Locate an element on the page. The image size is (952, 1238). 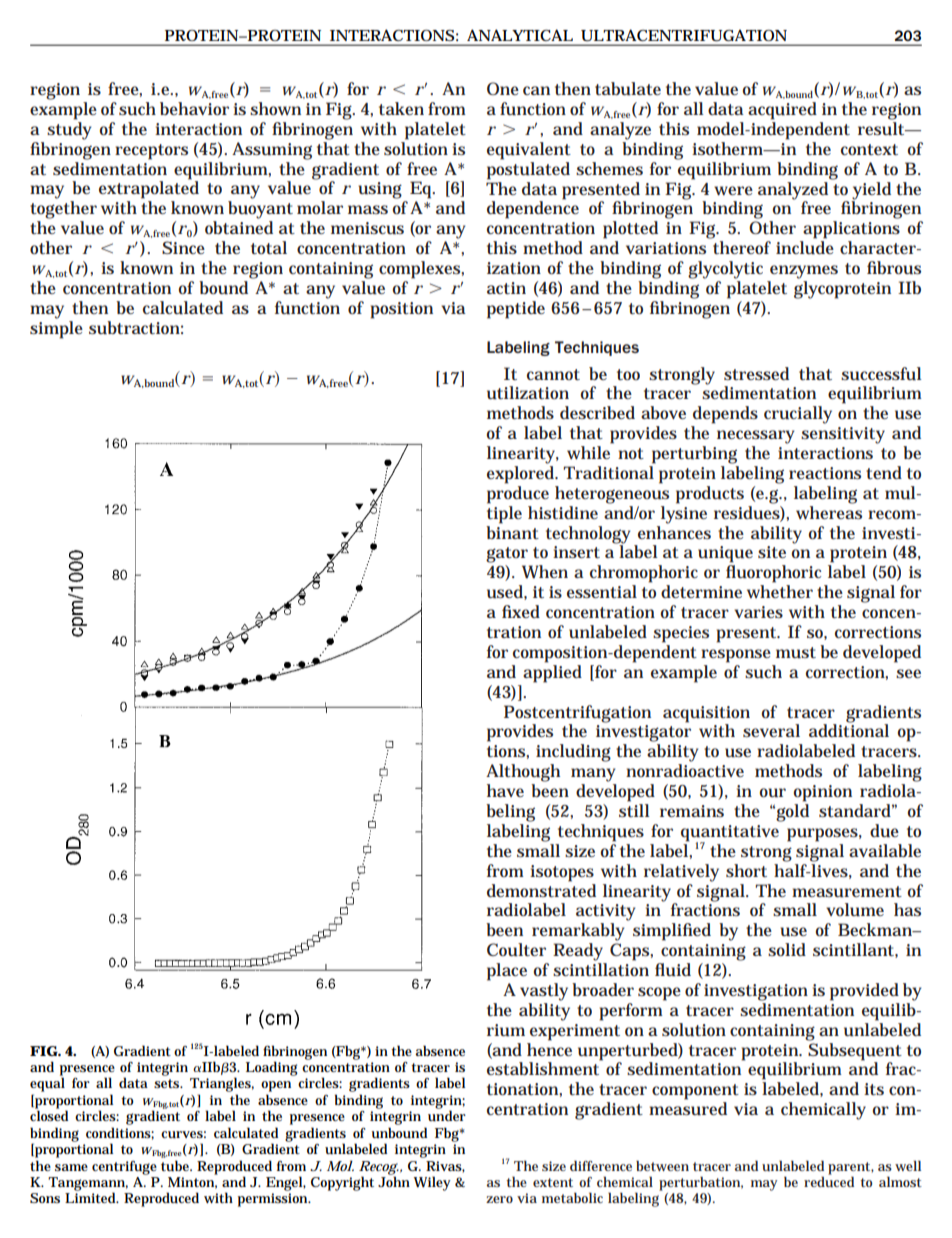
centrifuge is located at coordinates (124, 1168).
